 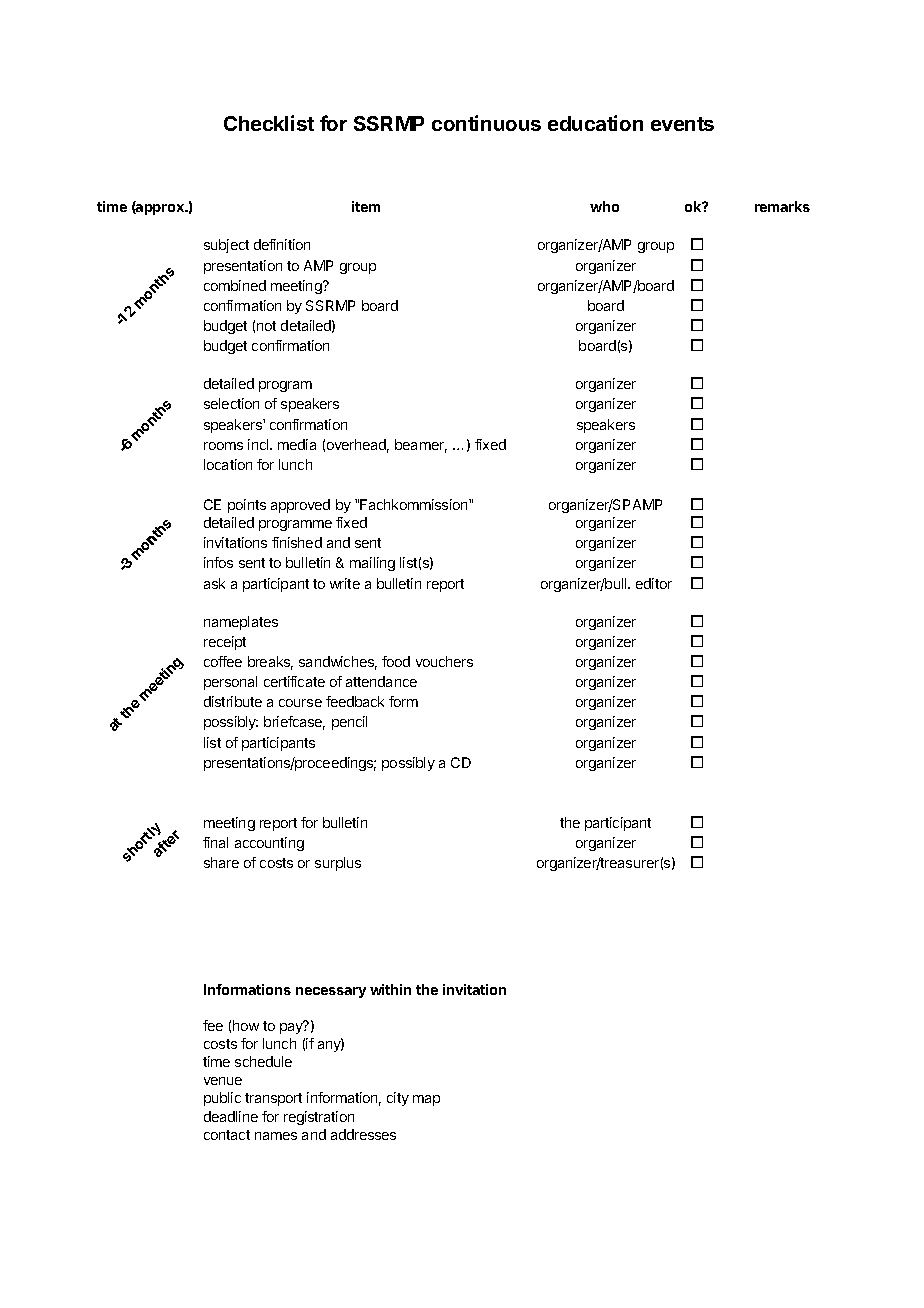 What do you see at coordinates (682, 124) in the image?
I see `events` at bounding box center [682, 124].
